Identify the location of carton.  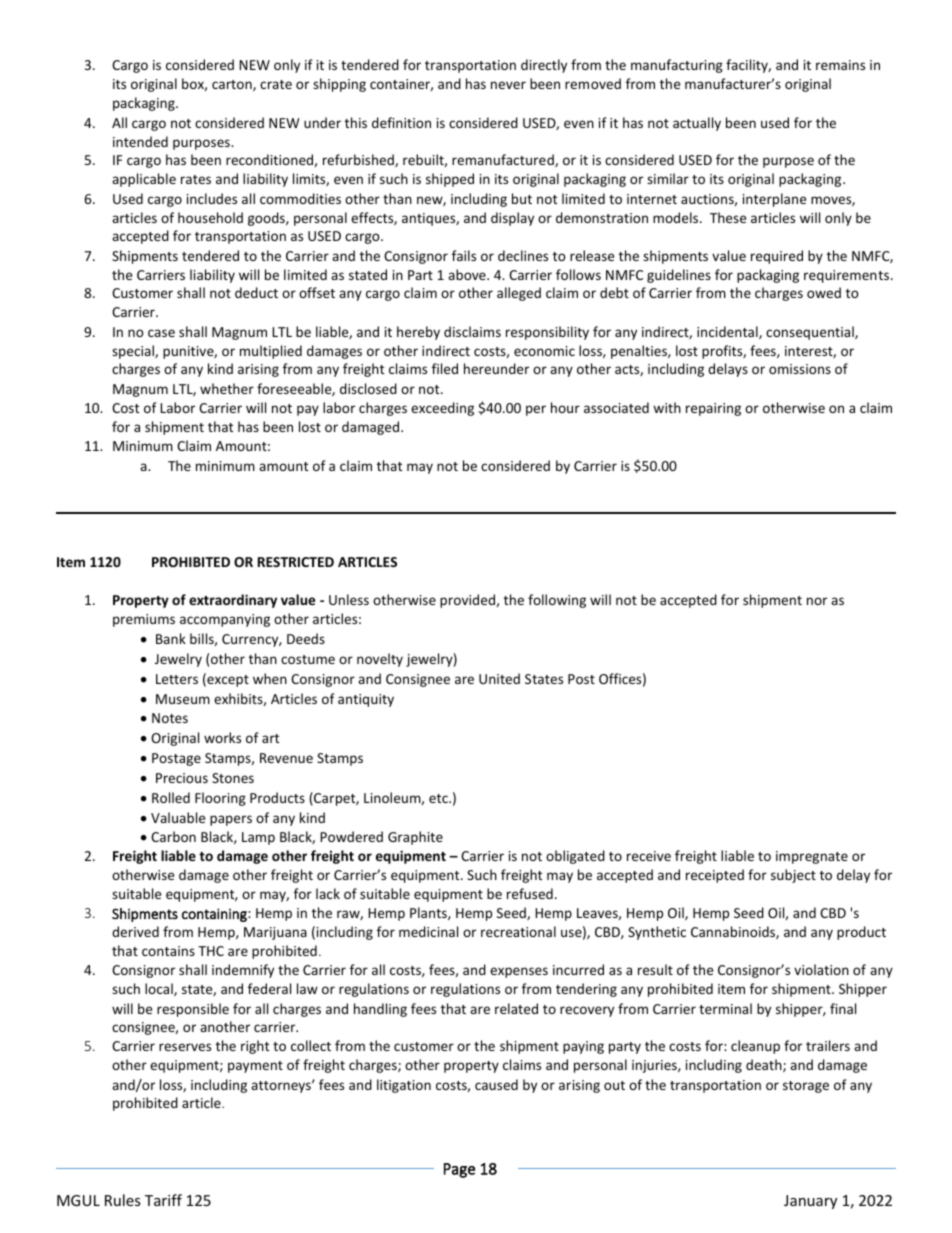
(233, 85).
